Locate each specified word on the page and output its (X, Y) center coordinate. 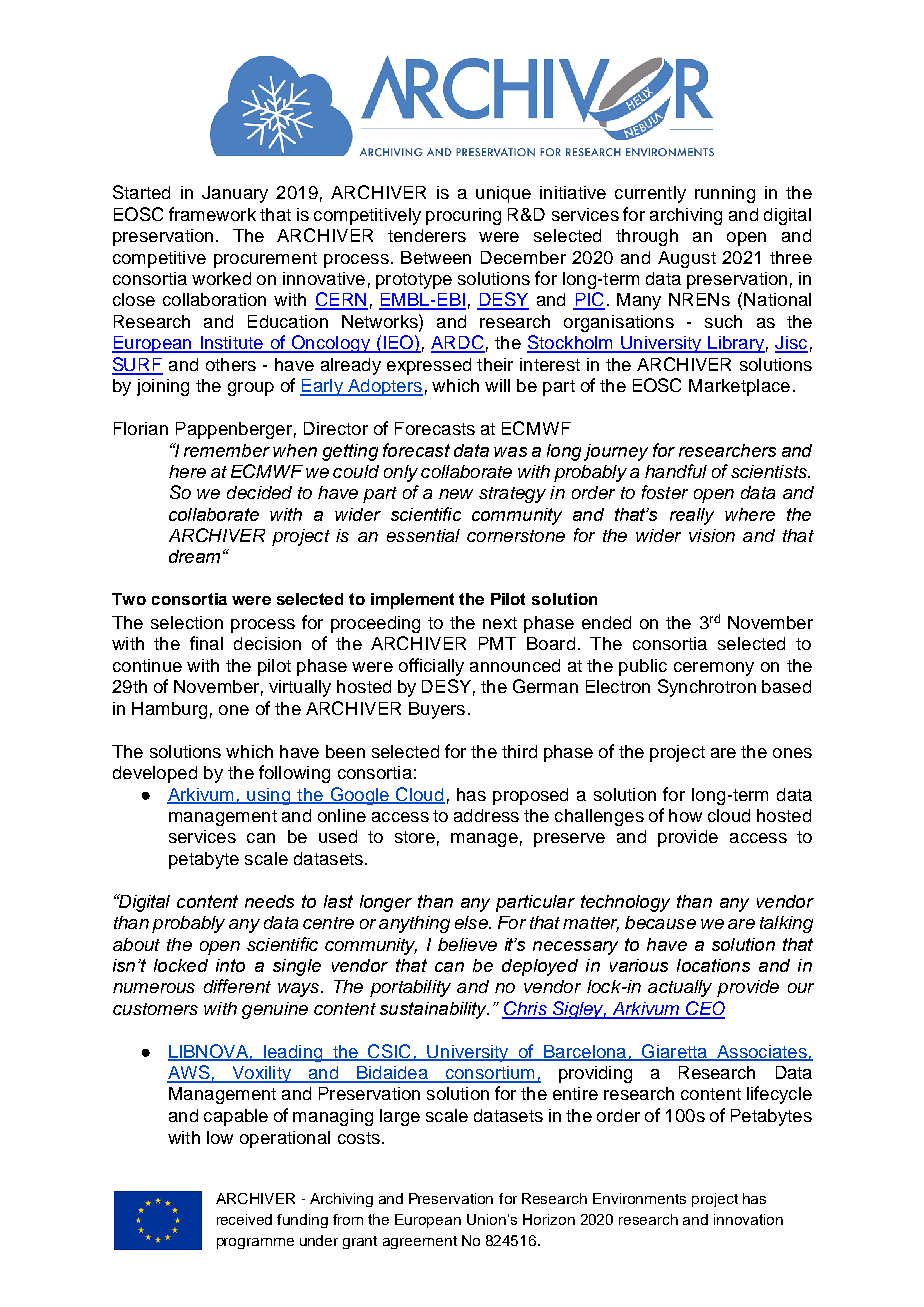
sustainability (434, 1010)
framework (212, 214)
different (237, 986)
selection (187, 622)
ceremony (714, 669)
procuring (463, 216)
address (486, 815)
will (497, 385)
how (685, 815)
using (269, 796)
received (244, 1219)
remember (227, 450)
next (500, 623)
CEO (704, 1009)
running (725, 194)
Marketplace (739, 387)
